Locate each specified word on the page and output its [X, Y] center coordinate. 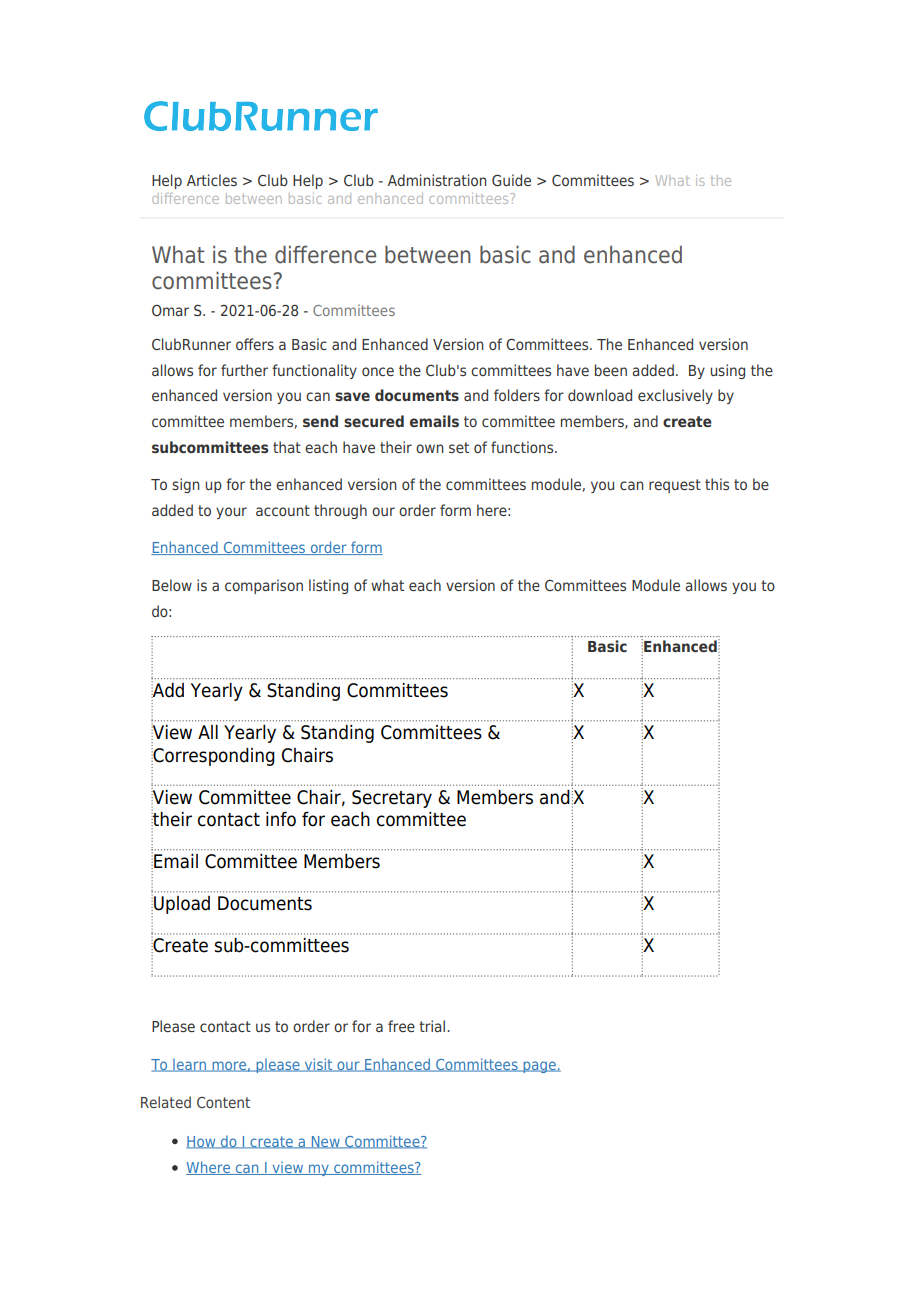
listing [328, 586]
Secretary [392, 799]
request [675, 486]
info [281, 819]
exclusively [675, 396]
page [539, 1067]
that [287, 447]
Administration [437, 180]
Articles [212, 180]
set [459, 447]
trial [433, 1026]
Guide [511, 180]
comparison [264, 586]
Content [223, 1102]
